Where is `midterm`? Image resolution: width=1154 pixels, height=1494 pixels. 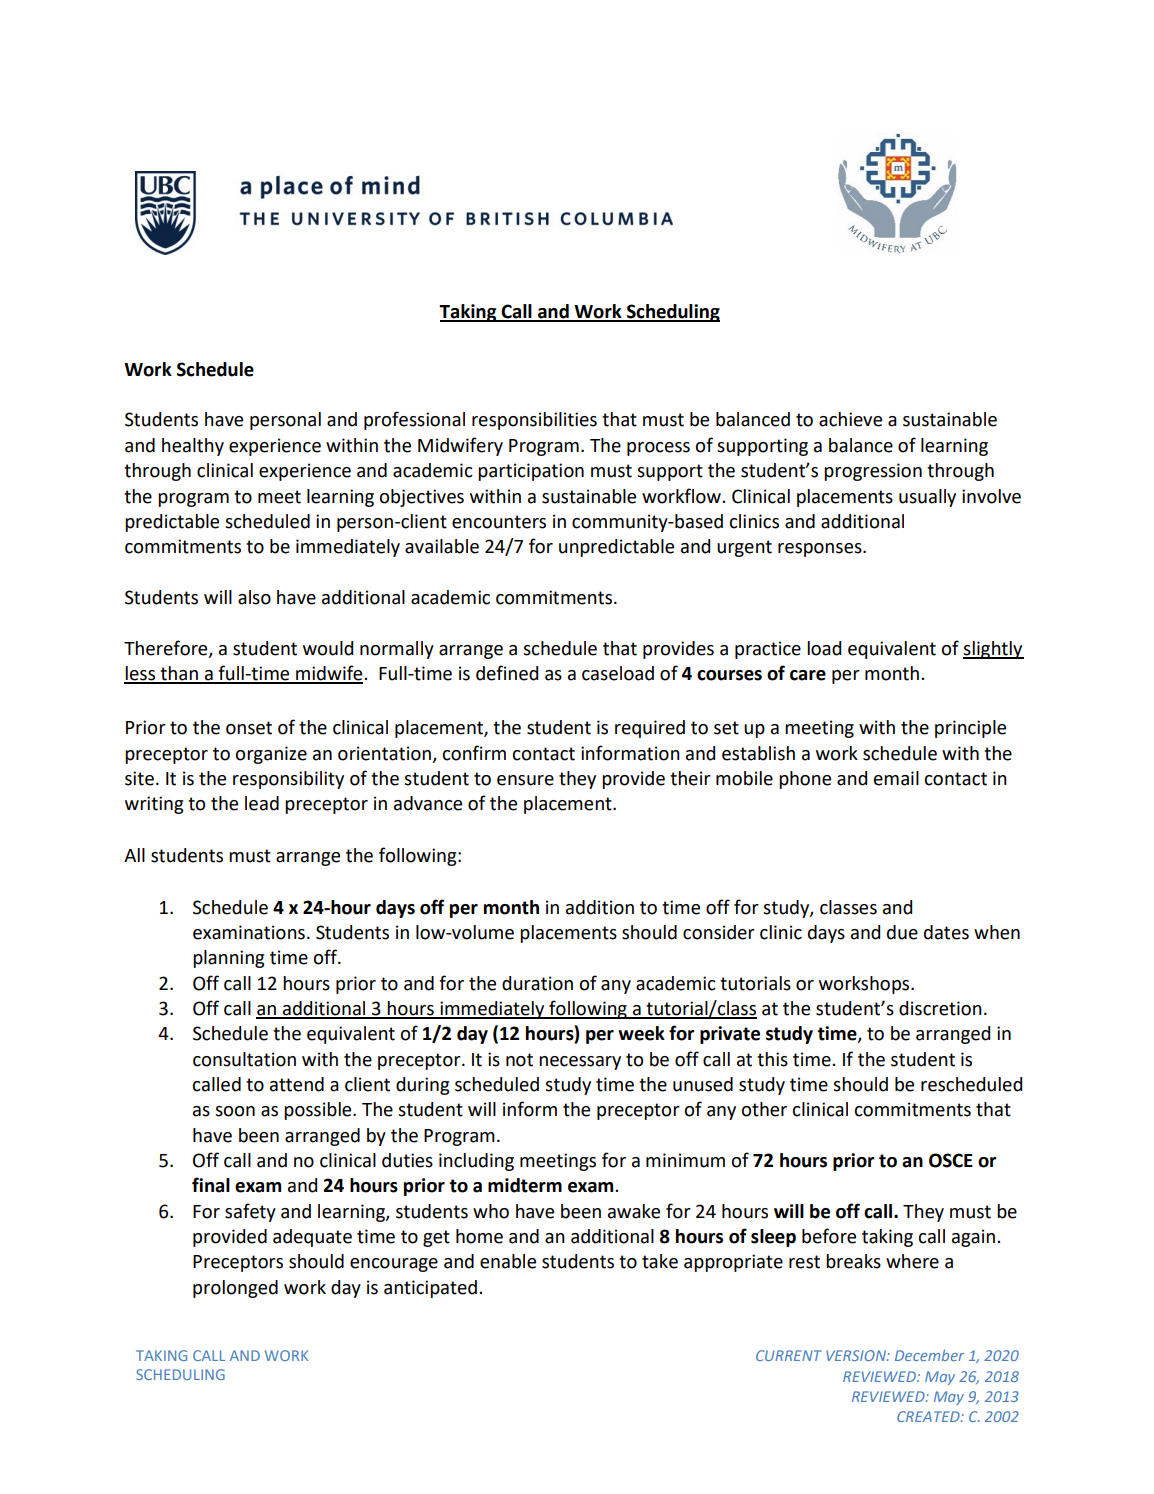
midterm is located at coordinates (525, 1185).
